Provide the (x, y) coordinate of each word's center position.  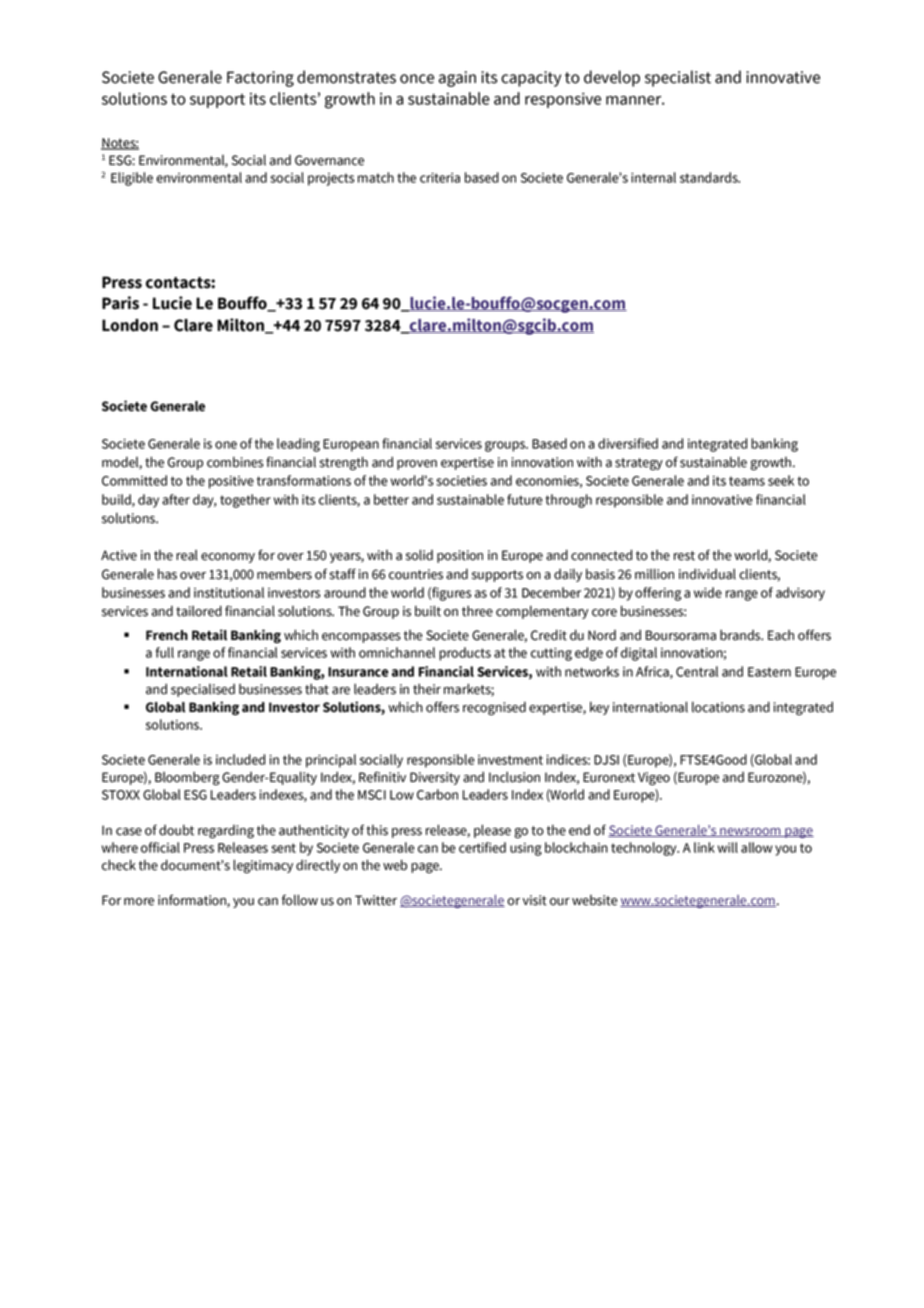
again (457, 79)
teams (747, 481)
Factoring (260, 79)
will (727, 847)
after (176, 499)
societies (461, 481)
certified (482, 847)
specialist (678, 78)
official (160, 847)
